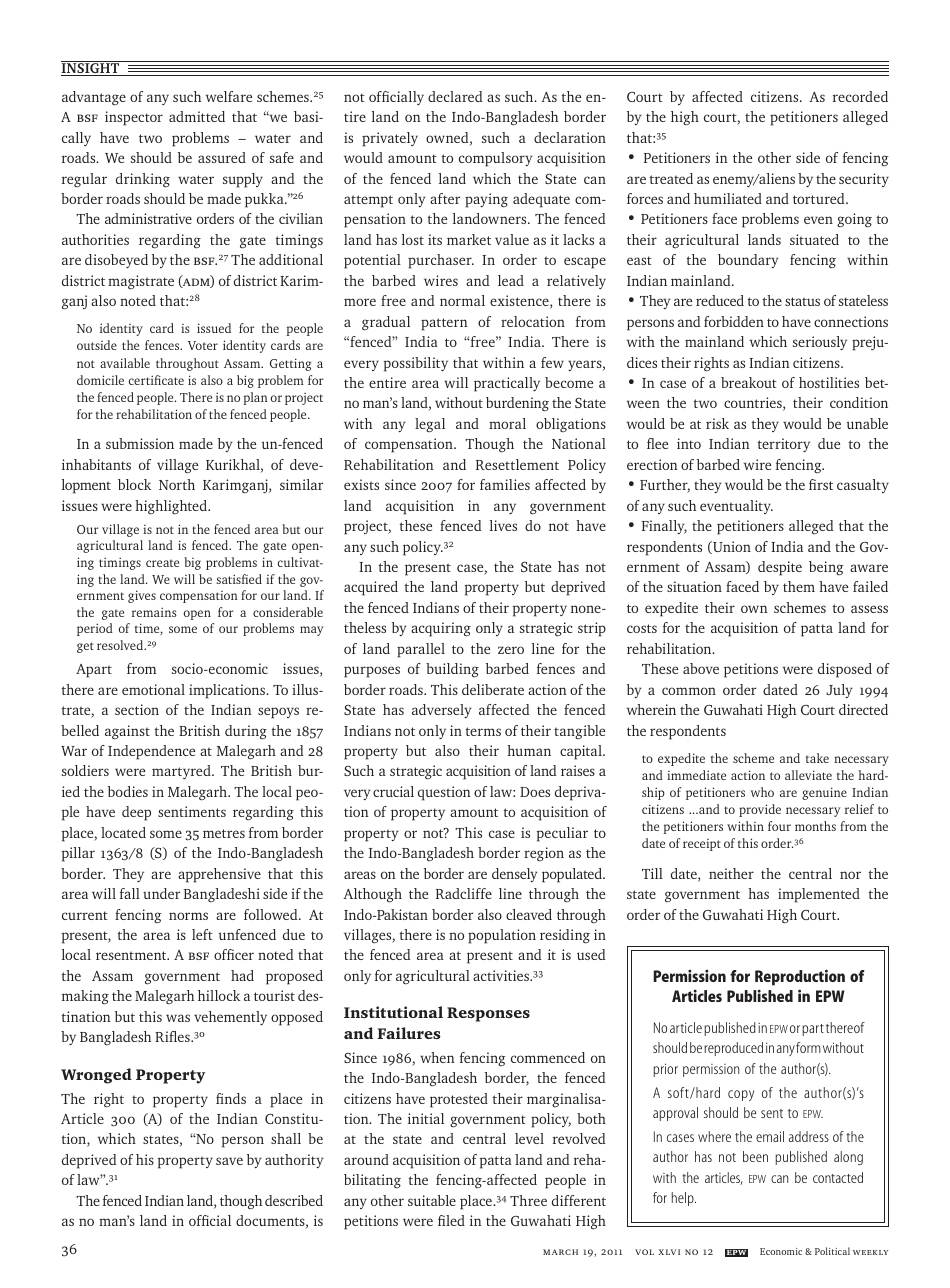 Image resolution: width=950 pixels, height=1288 pixels. Describe the element at coordinates (488, 1014) in the image. I see `Responses` at that location.
